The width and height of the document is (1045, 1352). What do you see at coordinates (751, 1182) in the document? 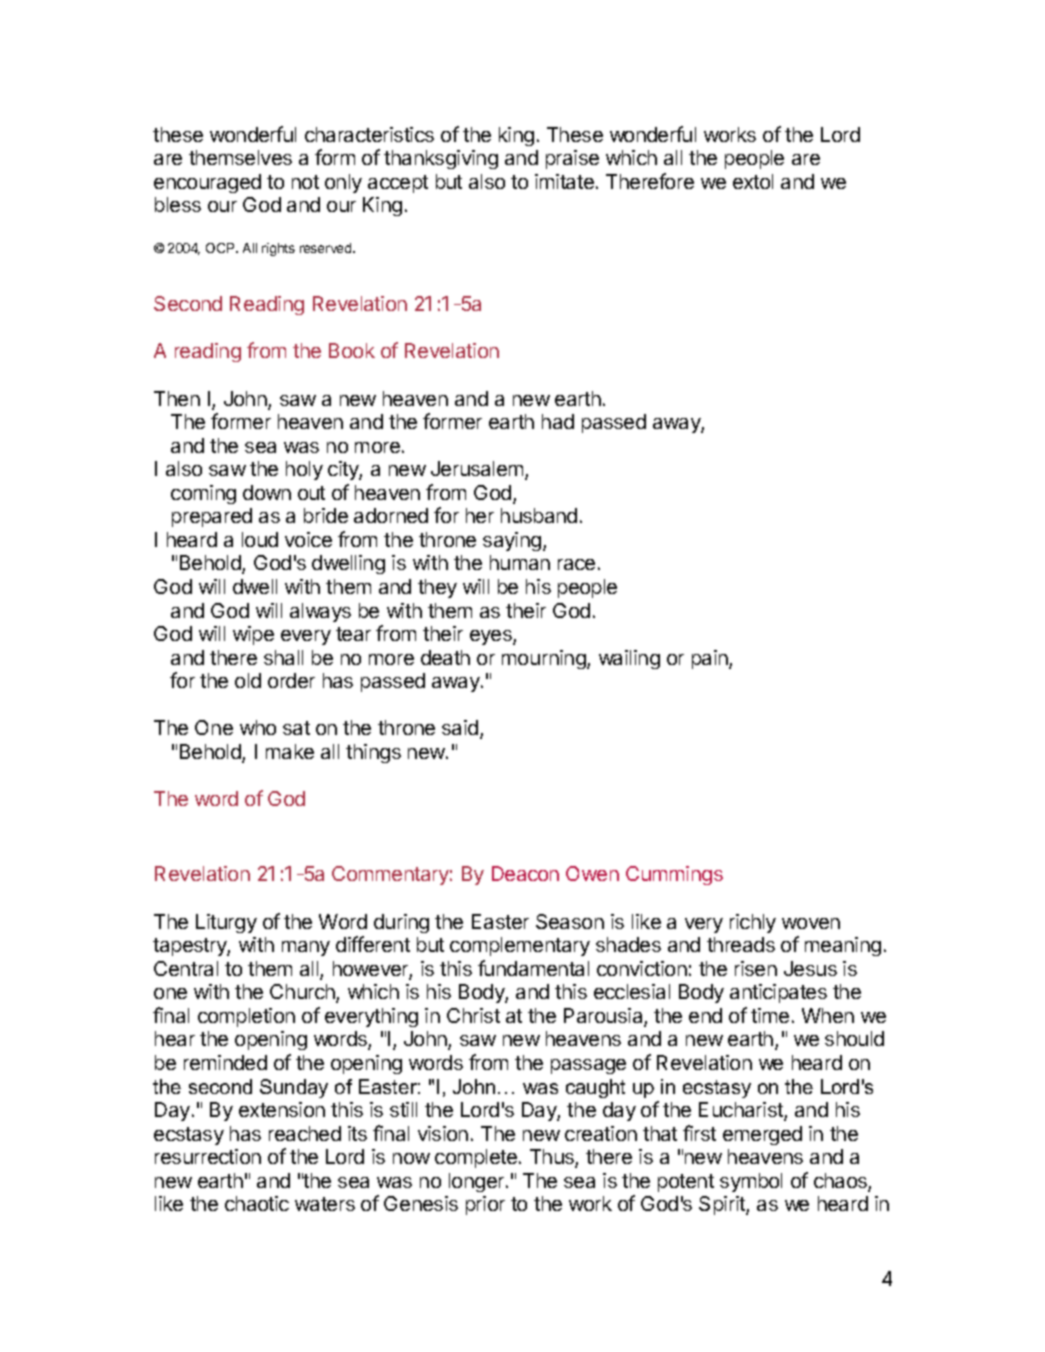
I see `symbol` at bounding box center [751, 1182].
